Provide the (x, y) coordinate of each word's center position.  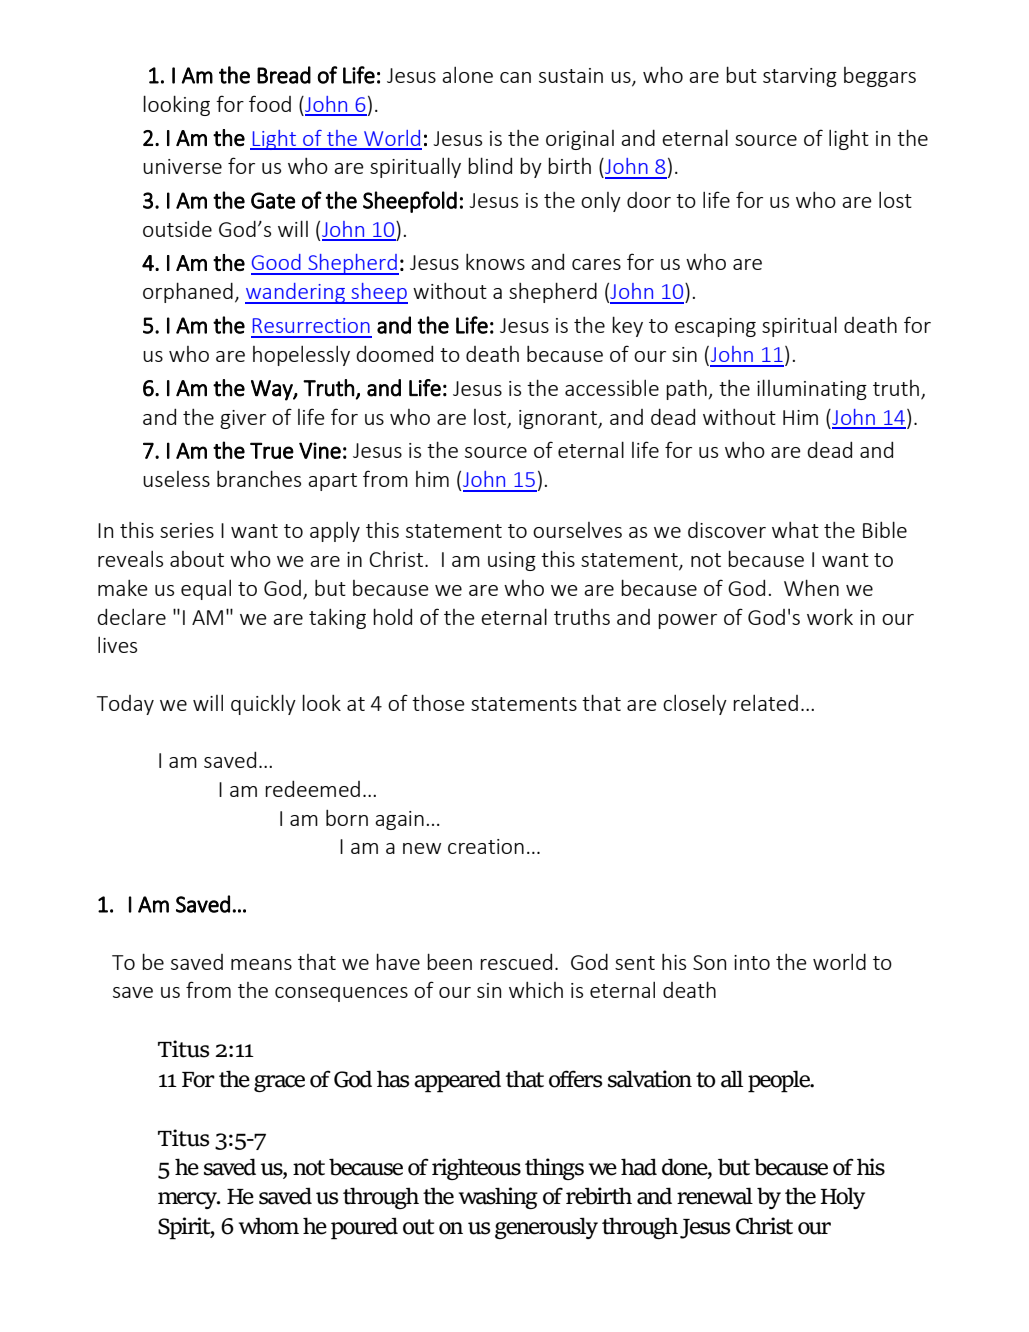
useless (176, 479)
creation (486, 846)
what (795, 530)
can (515, 77)
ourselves (577, 530)
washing (498, 1198)
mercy (189, 1200)
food (270, 103)
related (765, 703)
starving (800, 77)
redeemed (312, 789)
